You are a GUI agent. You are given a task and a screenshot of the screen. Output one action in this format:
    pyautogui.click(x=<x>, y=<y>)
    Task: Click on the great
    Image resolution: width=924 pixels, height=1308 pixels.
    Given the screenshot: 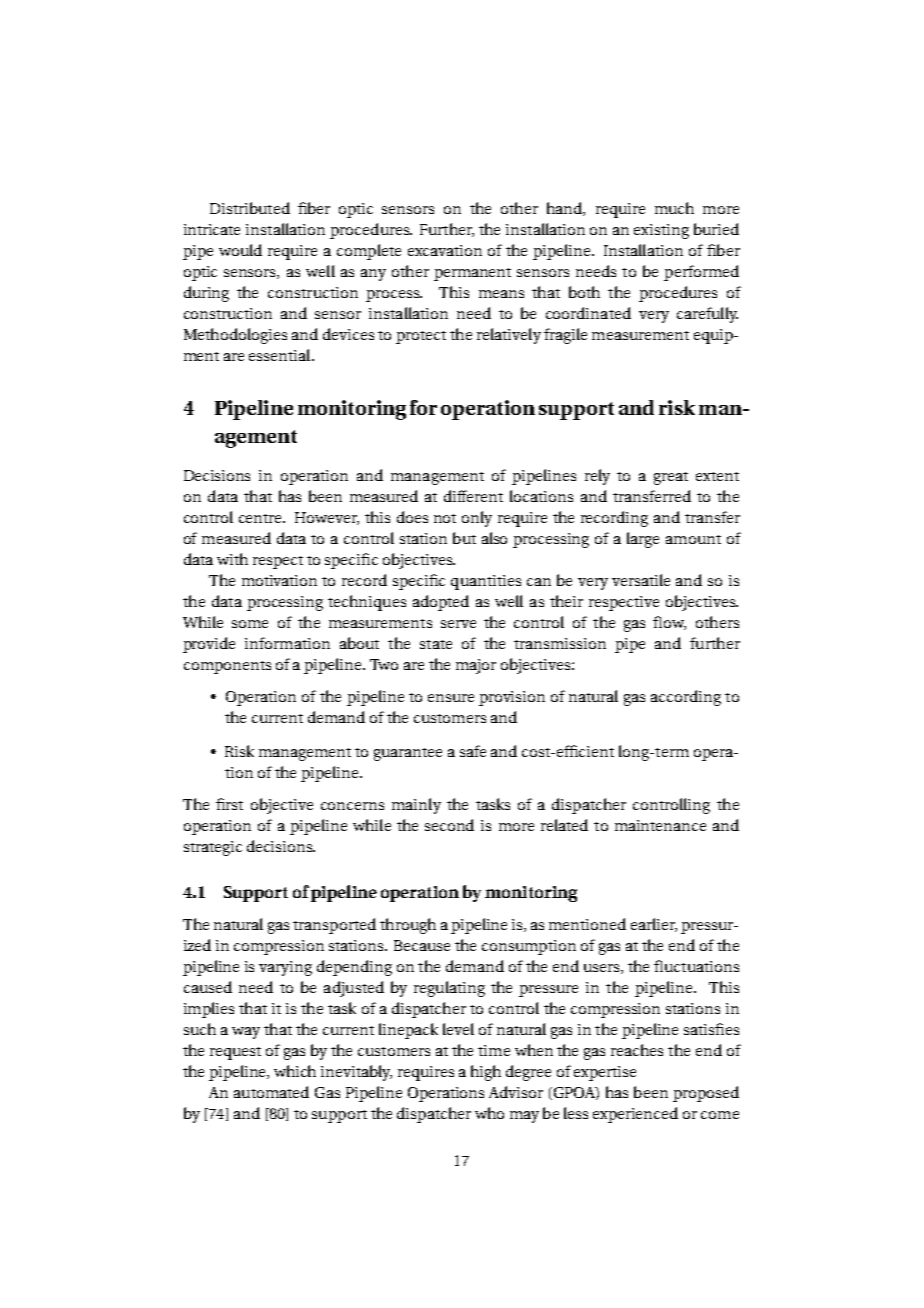 What is the action you would take?
    pyautogui.click(x=671, y=478)
